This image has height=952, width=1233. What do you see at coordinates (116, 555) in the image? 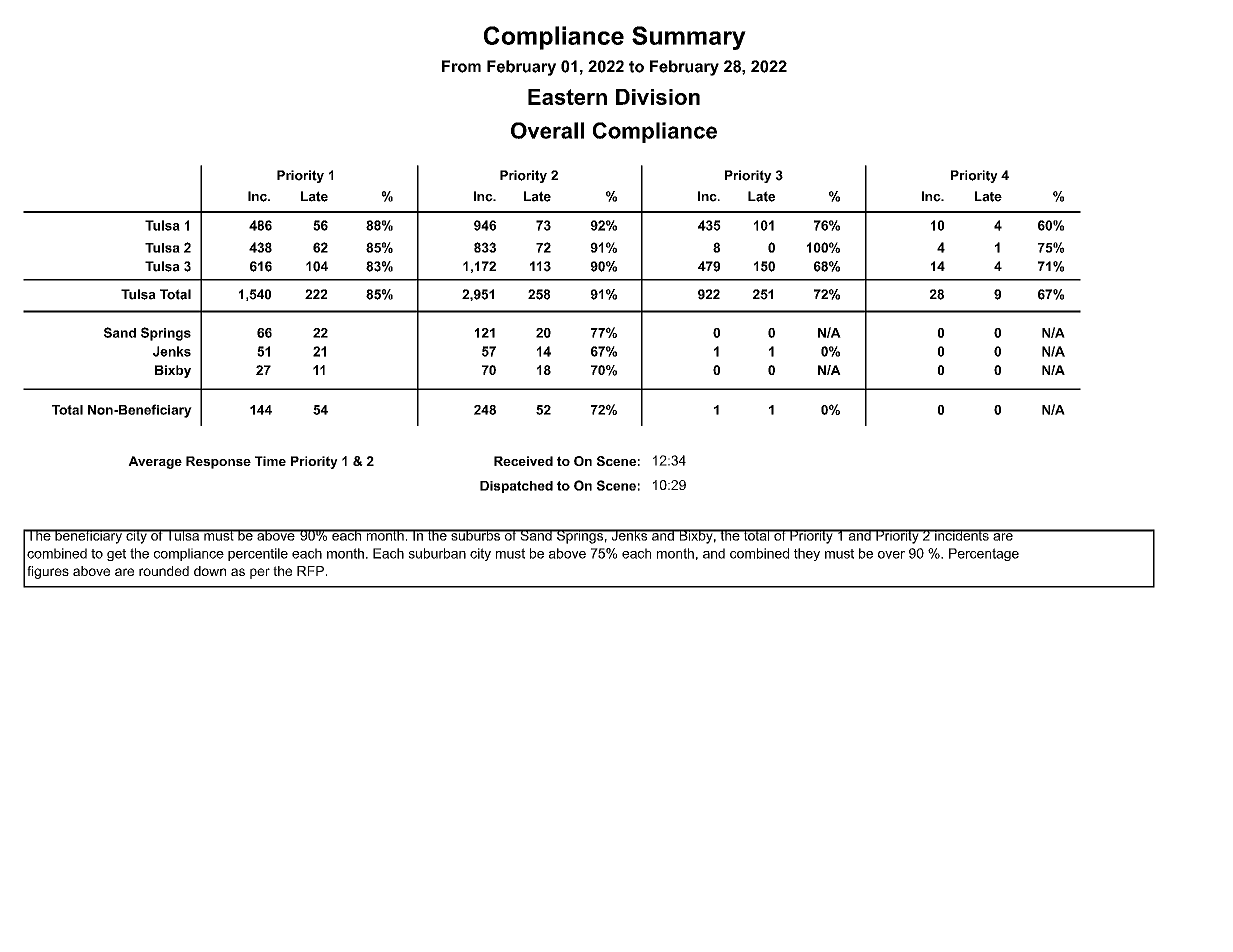
I see `get` at bounding box center [116, 555].
